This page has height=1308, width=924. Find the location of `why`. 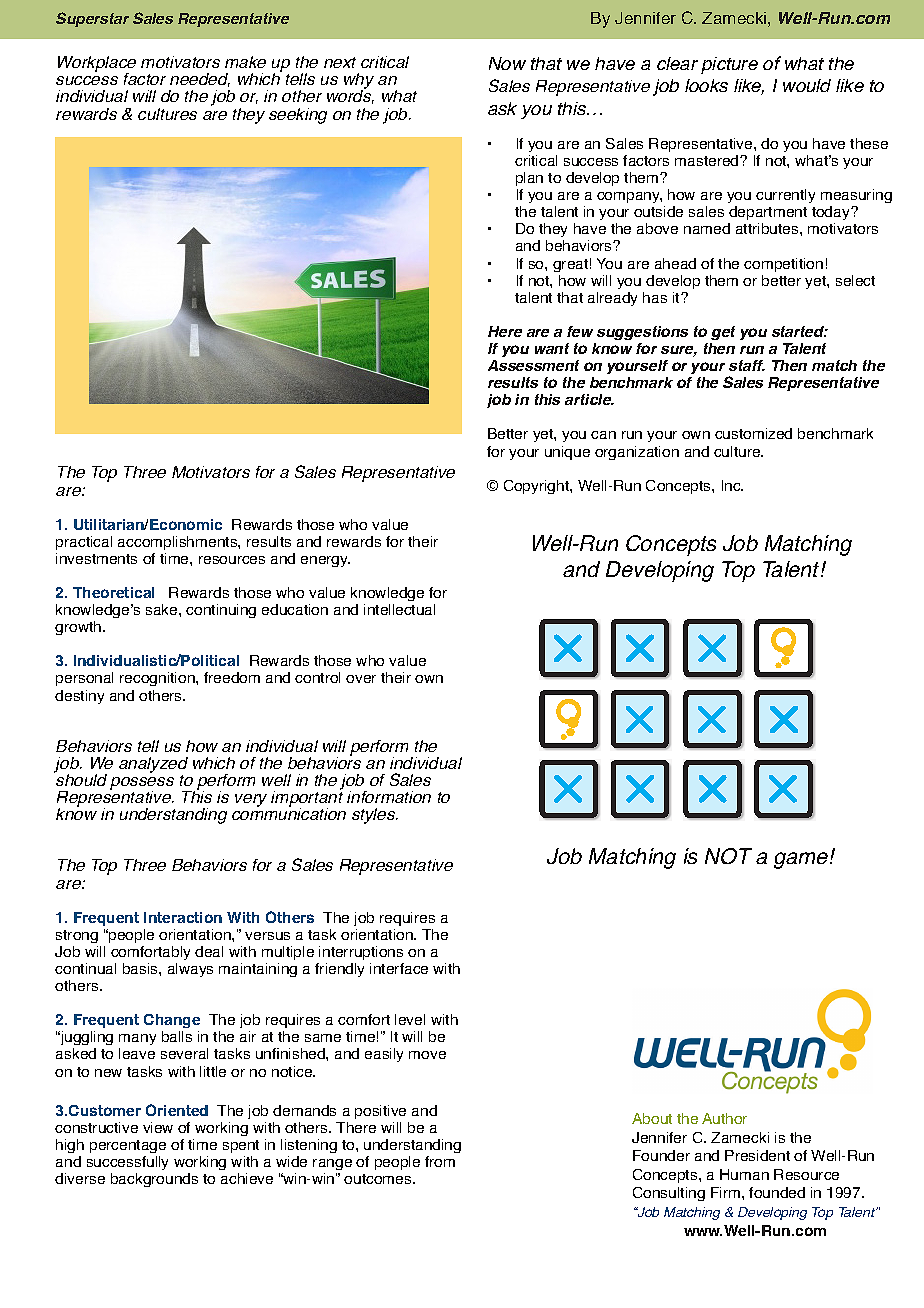

why is located at coordinates (359, 82).
